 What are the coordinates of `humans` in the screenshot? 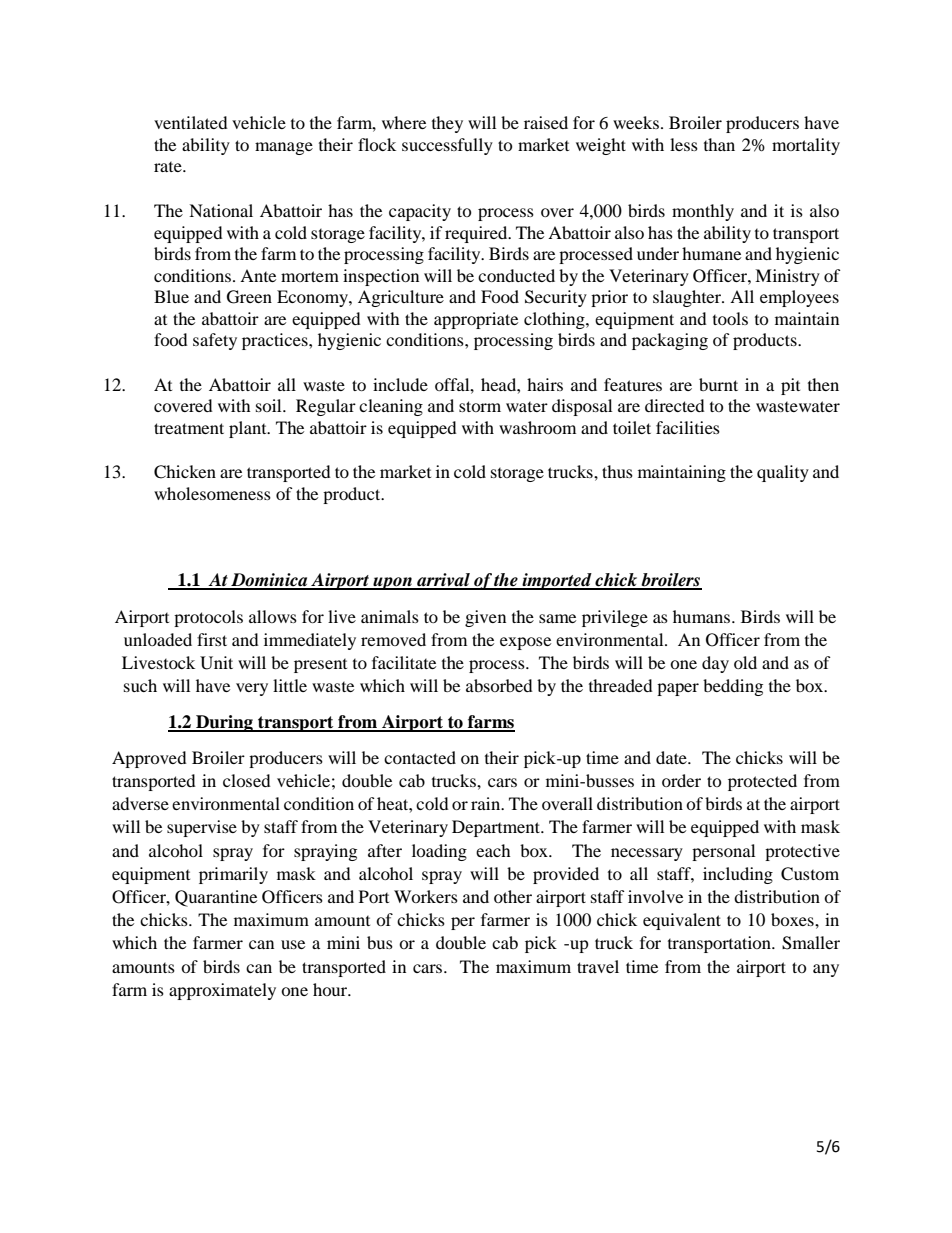 It's located at (703, 616).
